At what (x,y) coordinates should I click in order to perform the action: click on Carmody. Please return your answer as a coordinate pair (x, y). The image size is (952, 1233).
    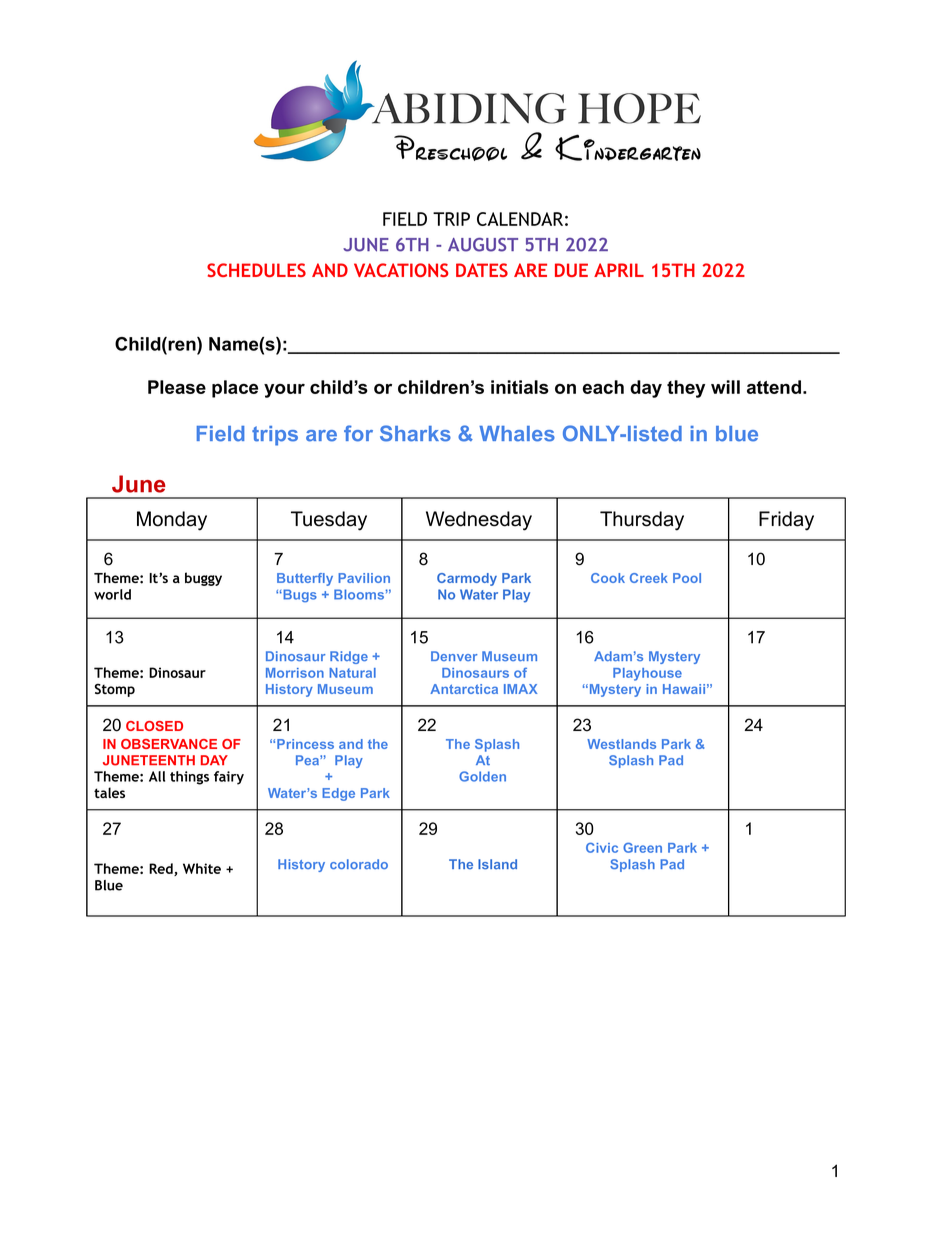
    Looking at the image, I should click on (467, 579).
